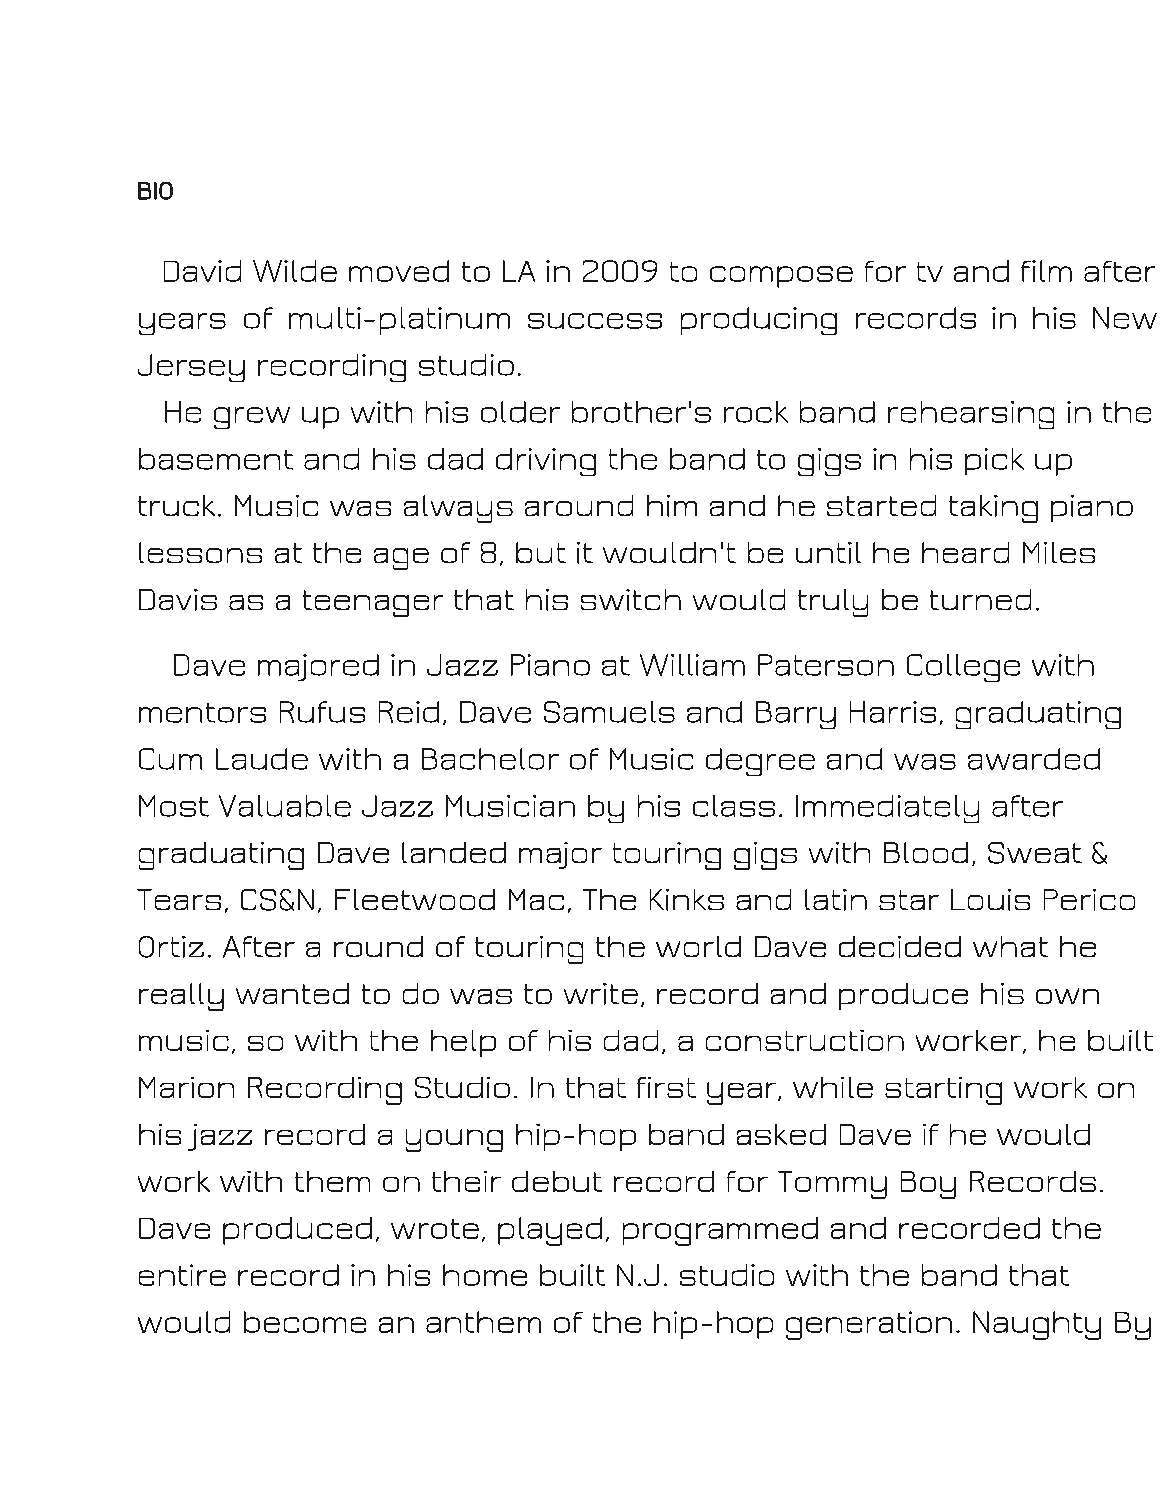 This screenshot has width=1160, height=1502. I want to click on Rufus, so click(322, 712).
